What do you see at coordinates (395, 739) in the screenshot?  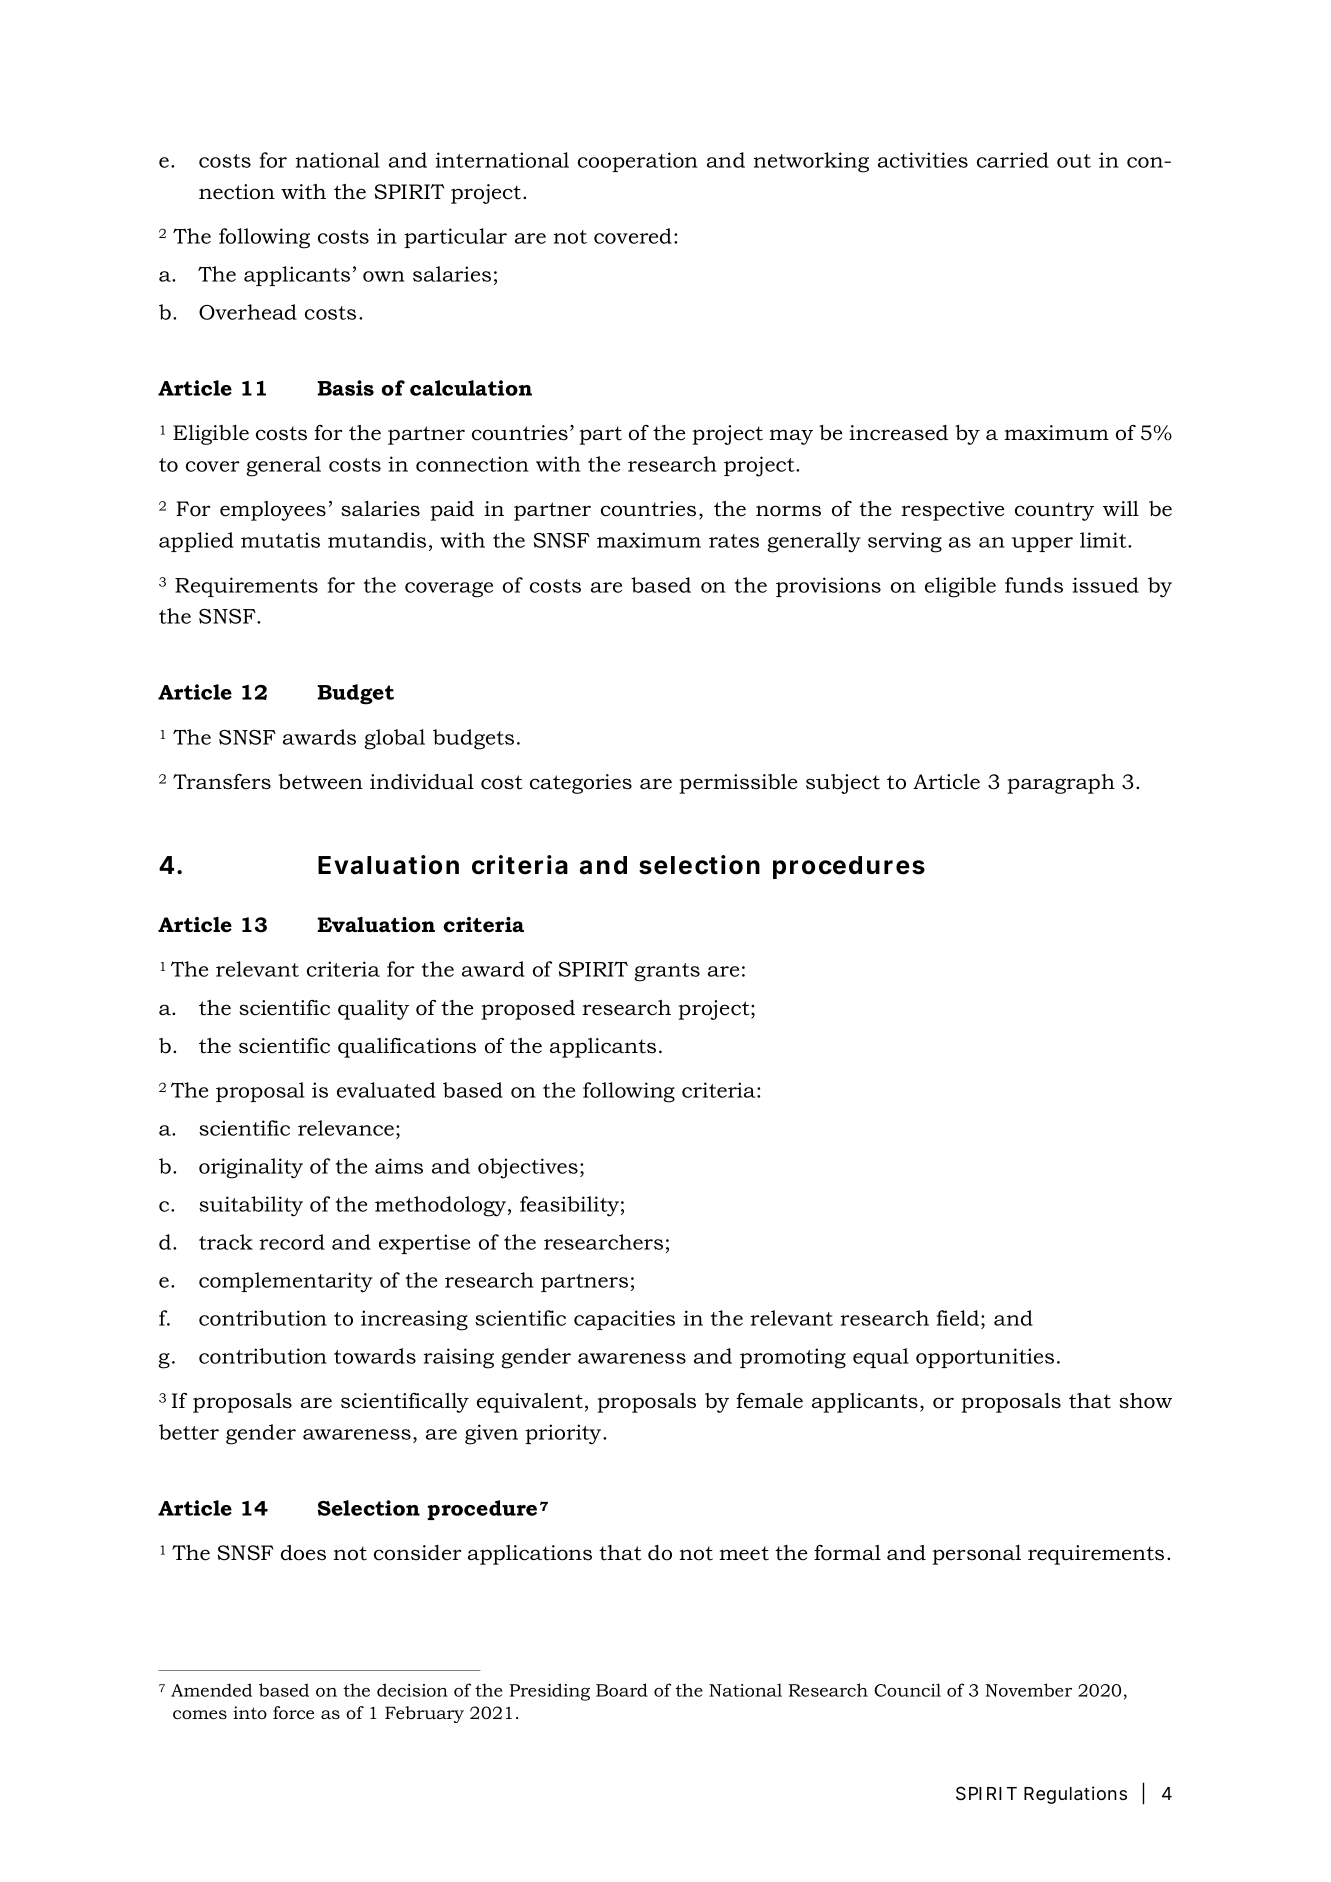 I see `global` at bounding box center [395, 739].
